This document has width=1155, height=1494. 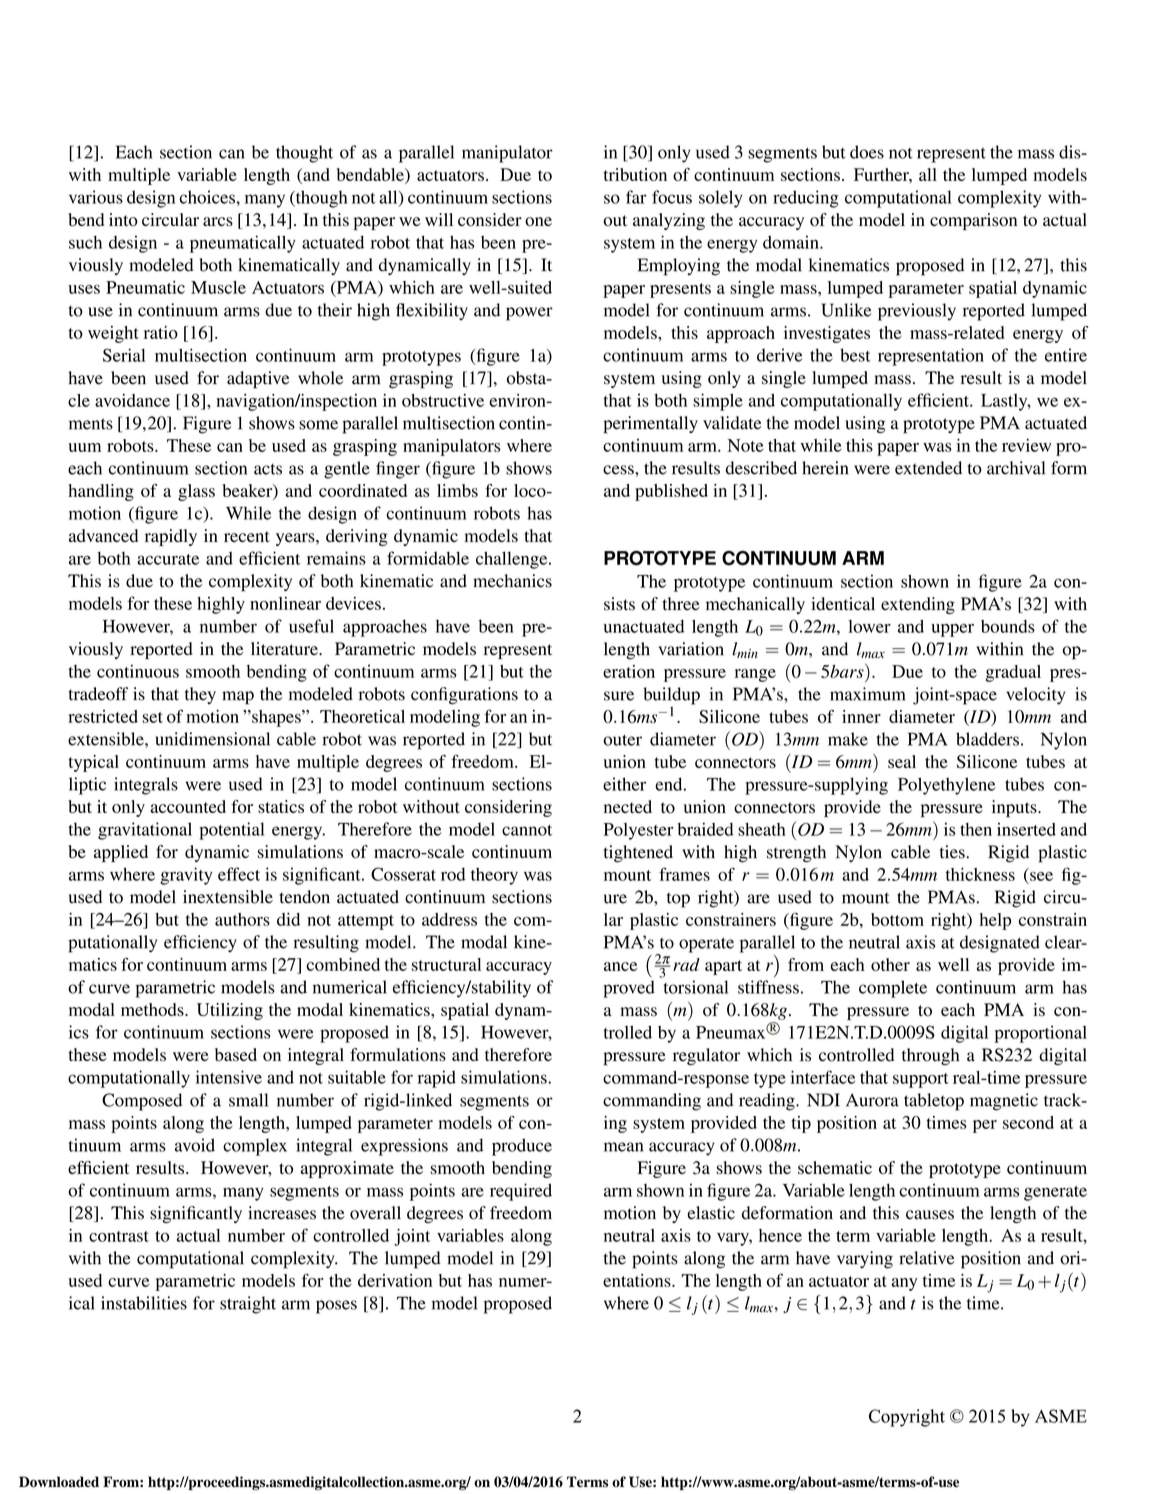 I want to click on methods, so click(x=153, y=1009).
